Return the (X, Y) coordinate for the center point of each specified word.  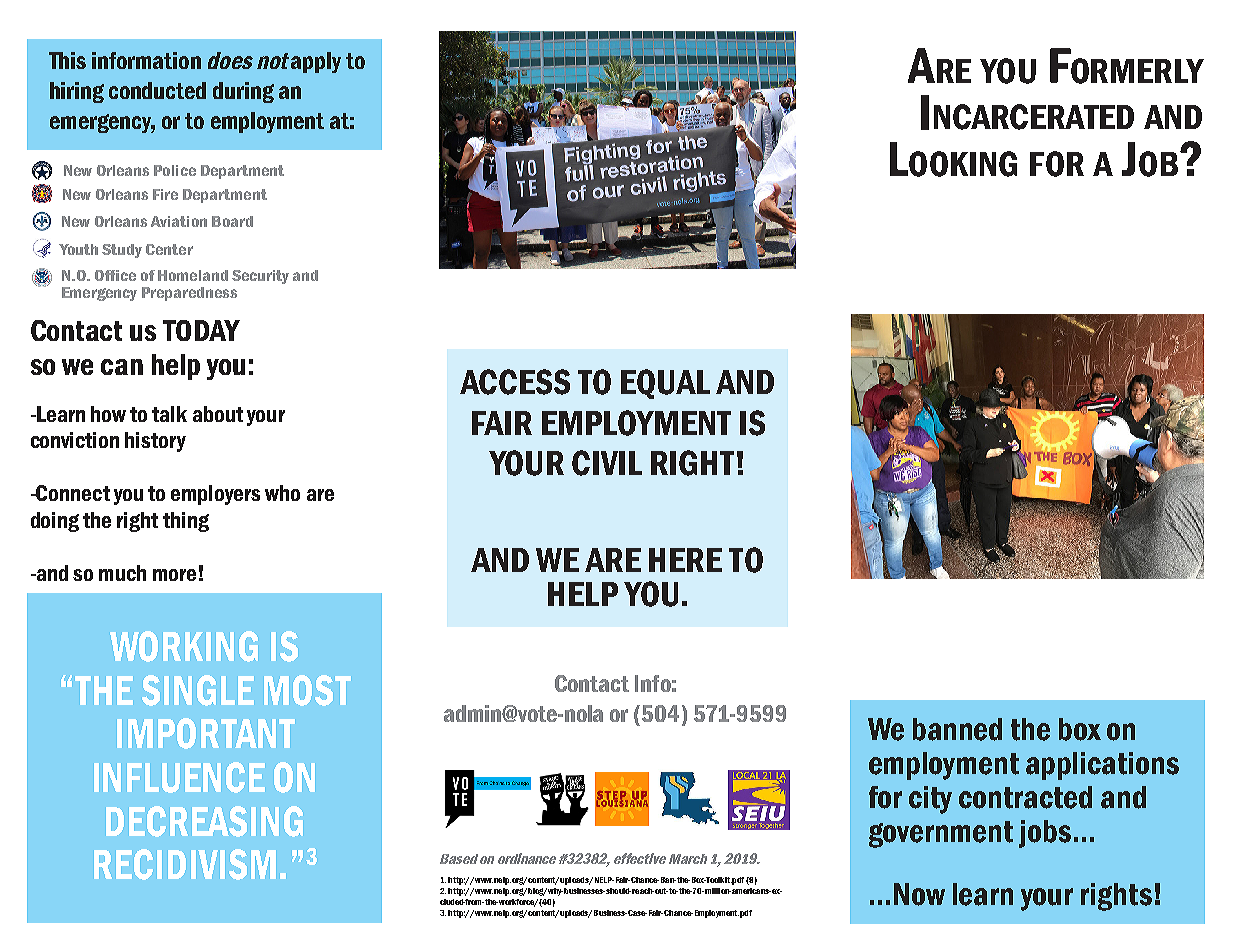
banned (957, 729)
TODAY (201, 330)
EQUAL (665, 384)
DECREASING (204, 821)
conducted (157, 90)
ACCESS (515, 382)
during (243, 92)
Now (919, 894)
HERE (685, 560)
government (941, 834)
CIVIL (607, 463)
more (174, 575)
